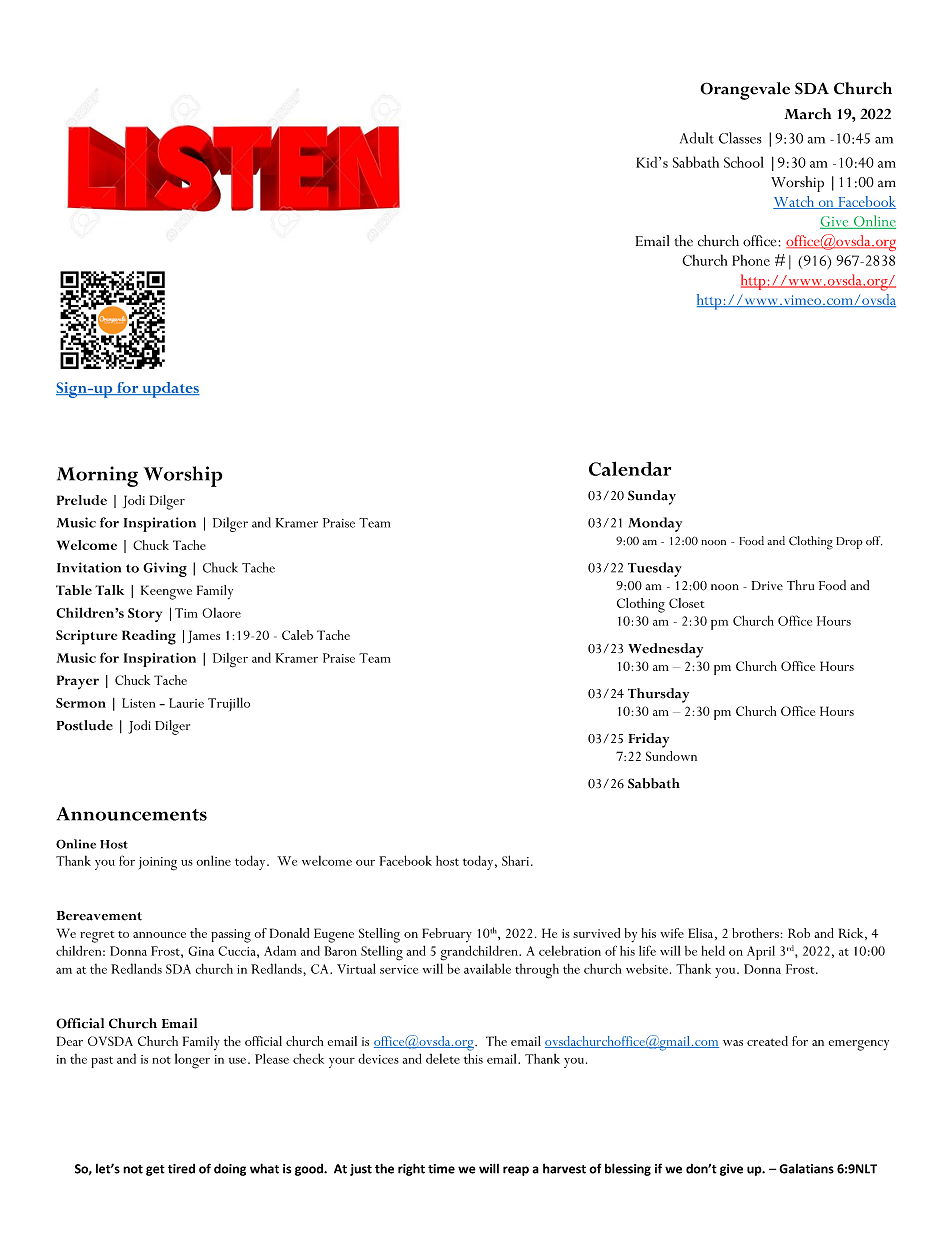 The width and height of the page is (952, 1233). What do you see at coordinates (441, 1169) in the page?
I see `time` at bounding box center [441, 1169].
